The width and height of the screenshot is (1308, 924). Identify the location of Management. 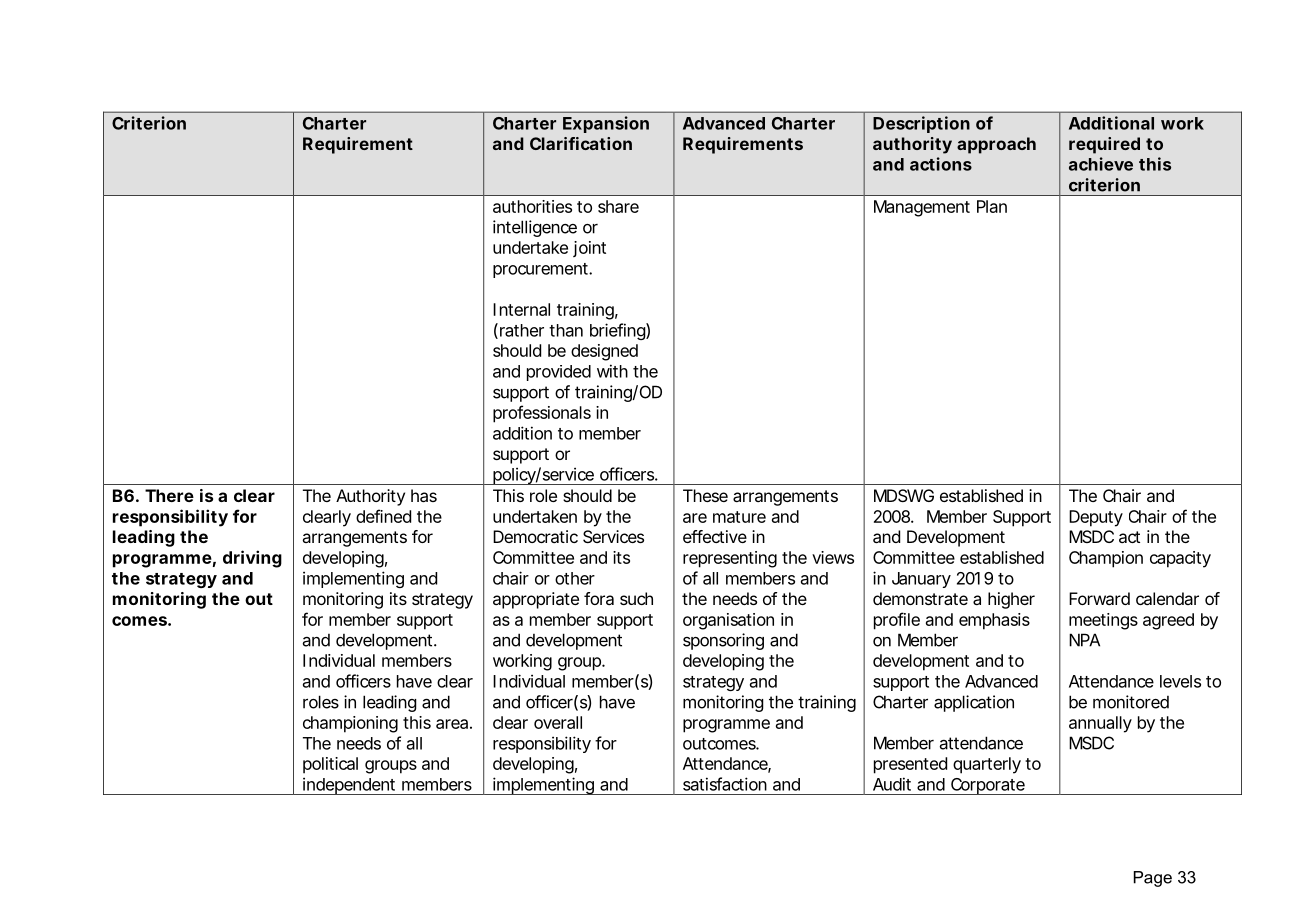
(922, 208).
